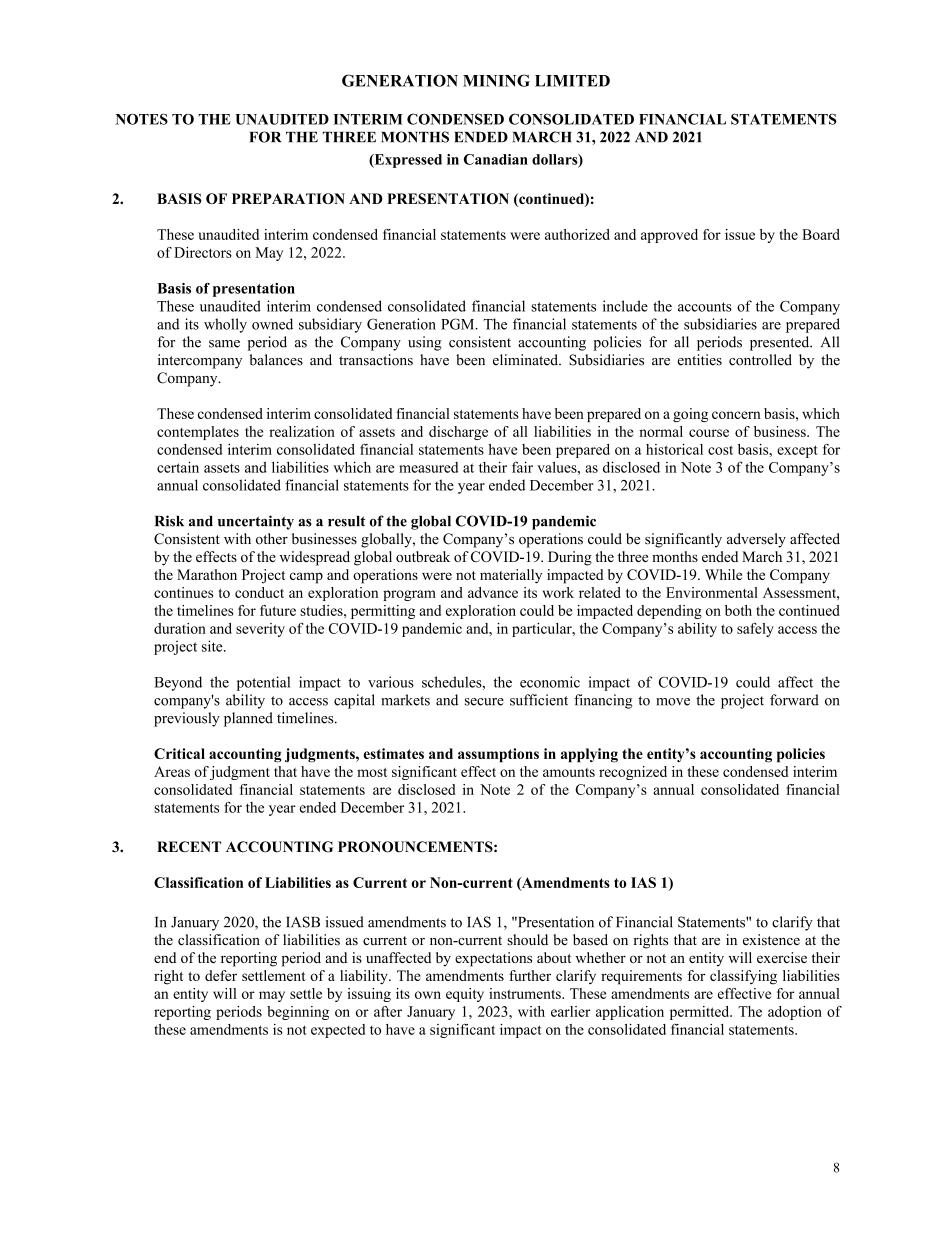  What do you see at coordinates (288, 198) in the image?
I see `PREPARATION` at bounding box center [288, 198].
